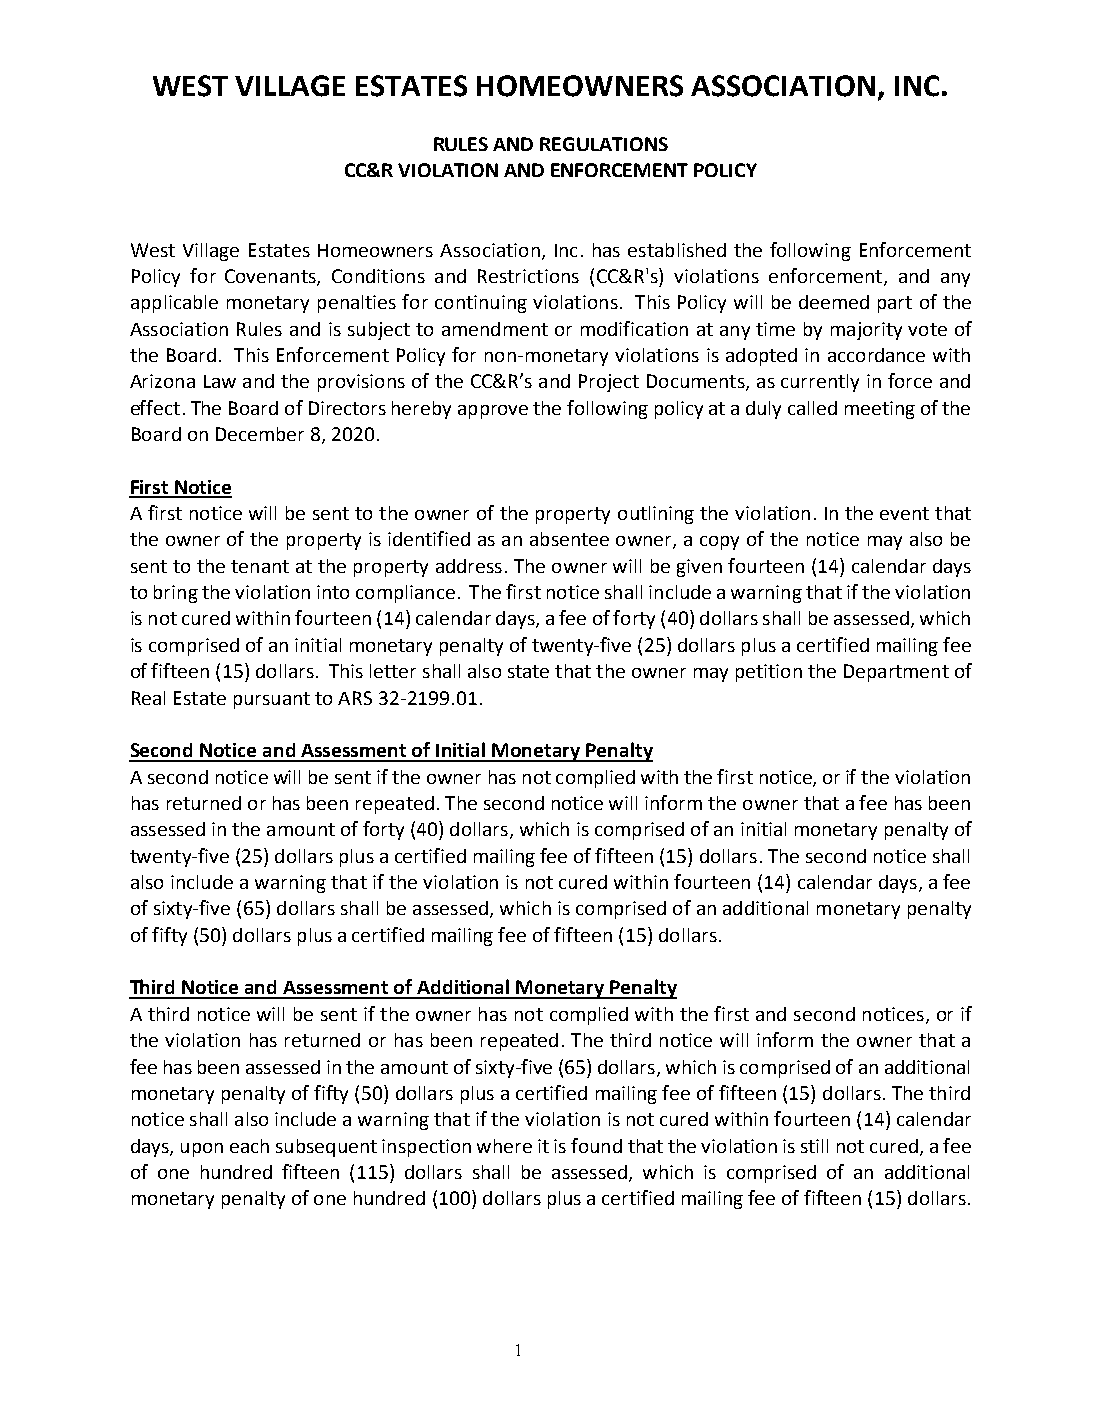 Image resolution: width=1101 pixels, height=1425 pixels. Describe the element at coordinates (677, 250) in the screenshot. I see `established` at that location.
